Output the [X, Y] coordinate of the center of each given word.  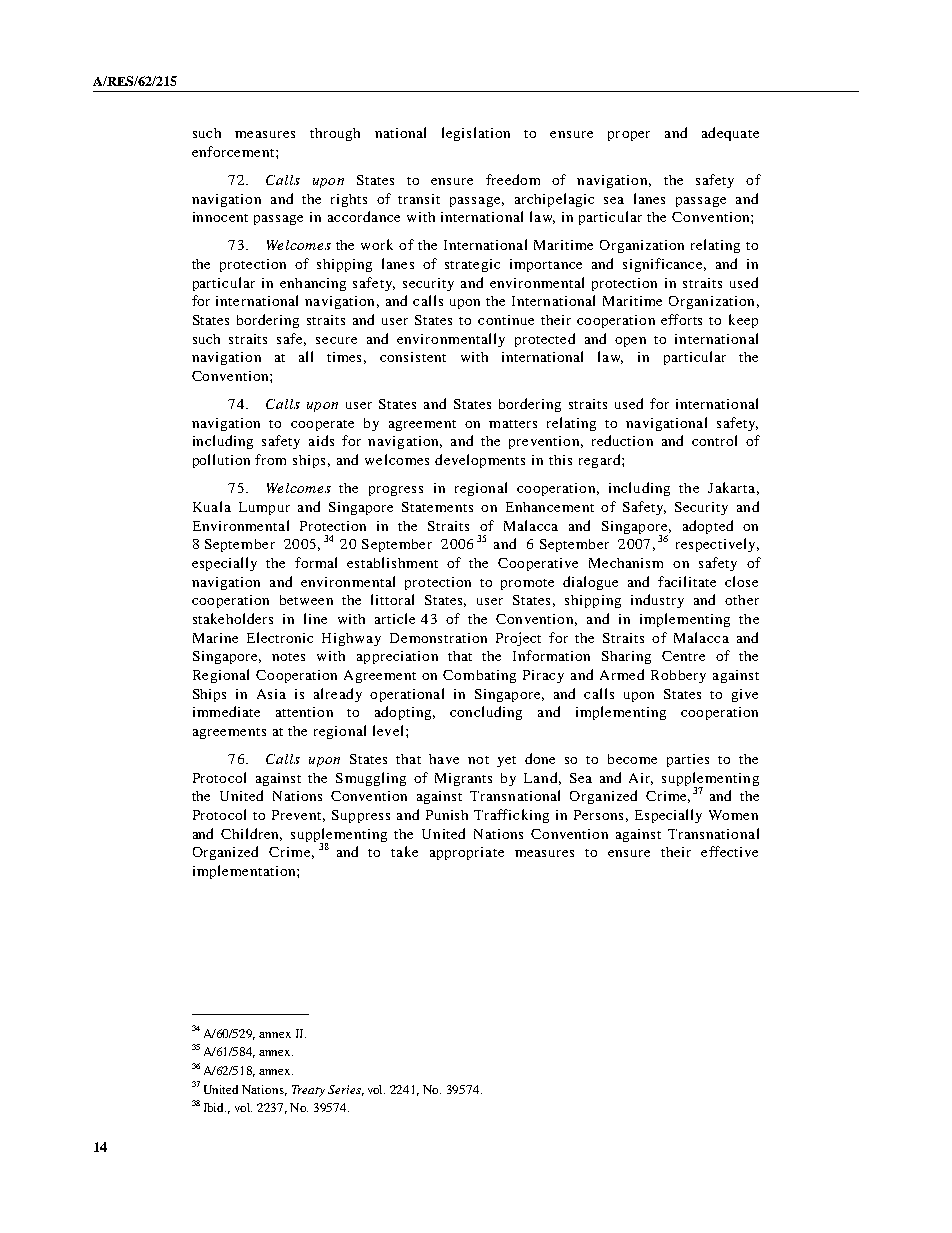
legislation [476, 134]
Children [251, 834]
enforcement [234, 151]
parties [688, 760]
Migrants [463, 779]
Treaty [308, 1091]
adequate [730, 134]
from [270, 459]
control [714, 440]
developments [480, 461]
